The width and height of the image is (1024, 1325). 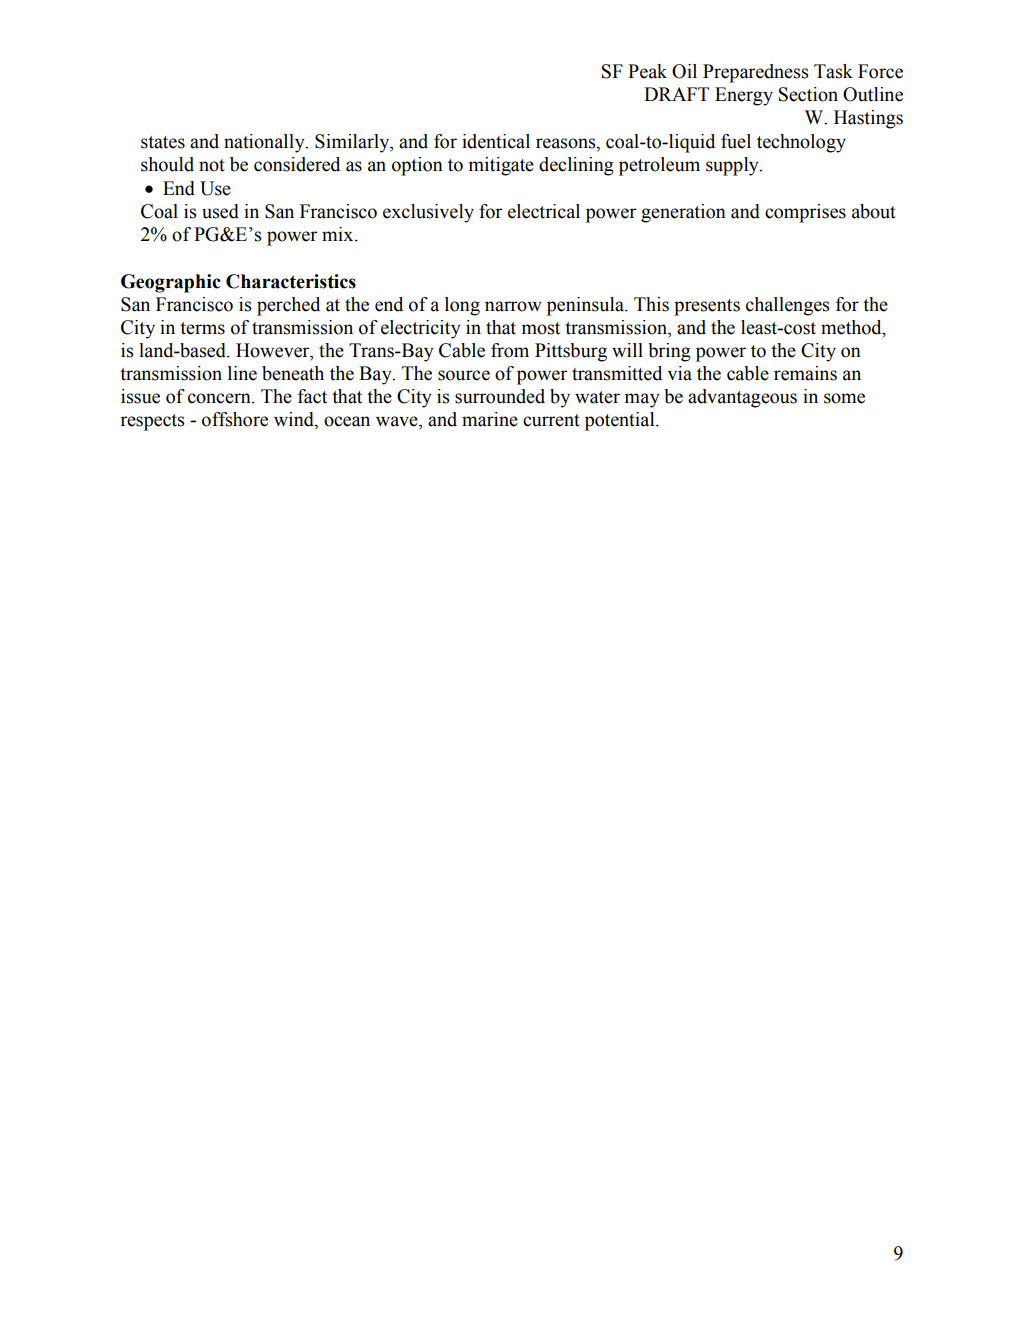 I want to click on electrical, so click(x=544, y=211).
